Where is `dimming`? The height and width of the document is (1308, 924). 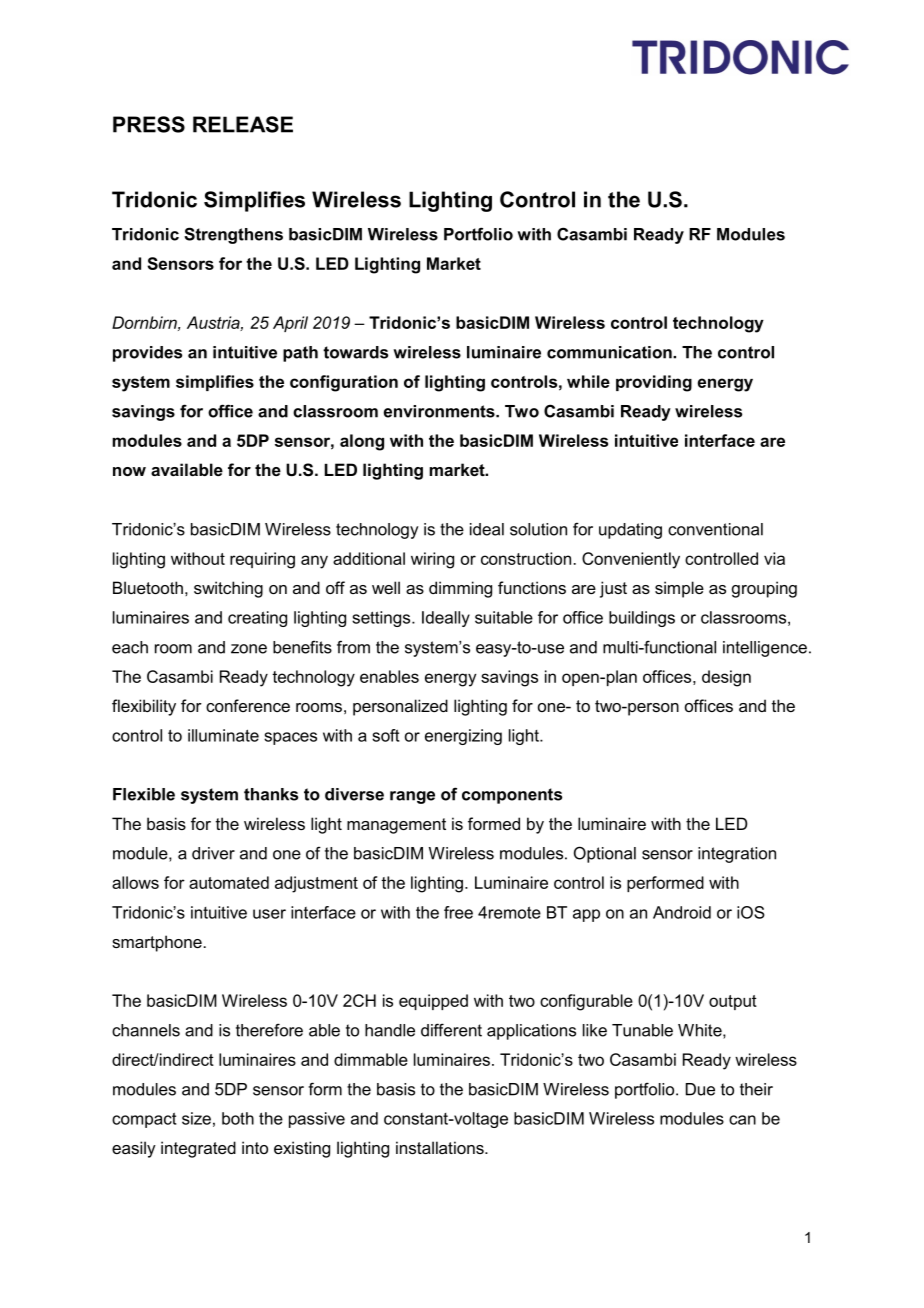 dimming is located at coordinates (460, 589).
